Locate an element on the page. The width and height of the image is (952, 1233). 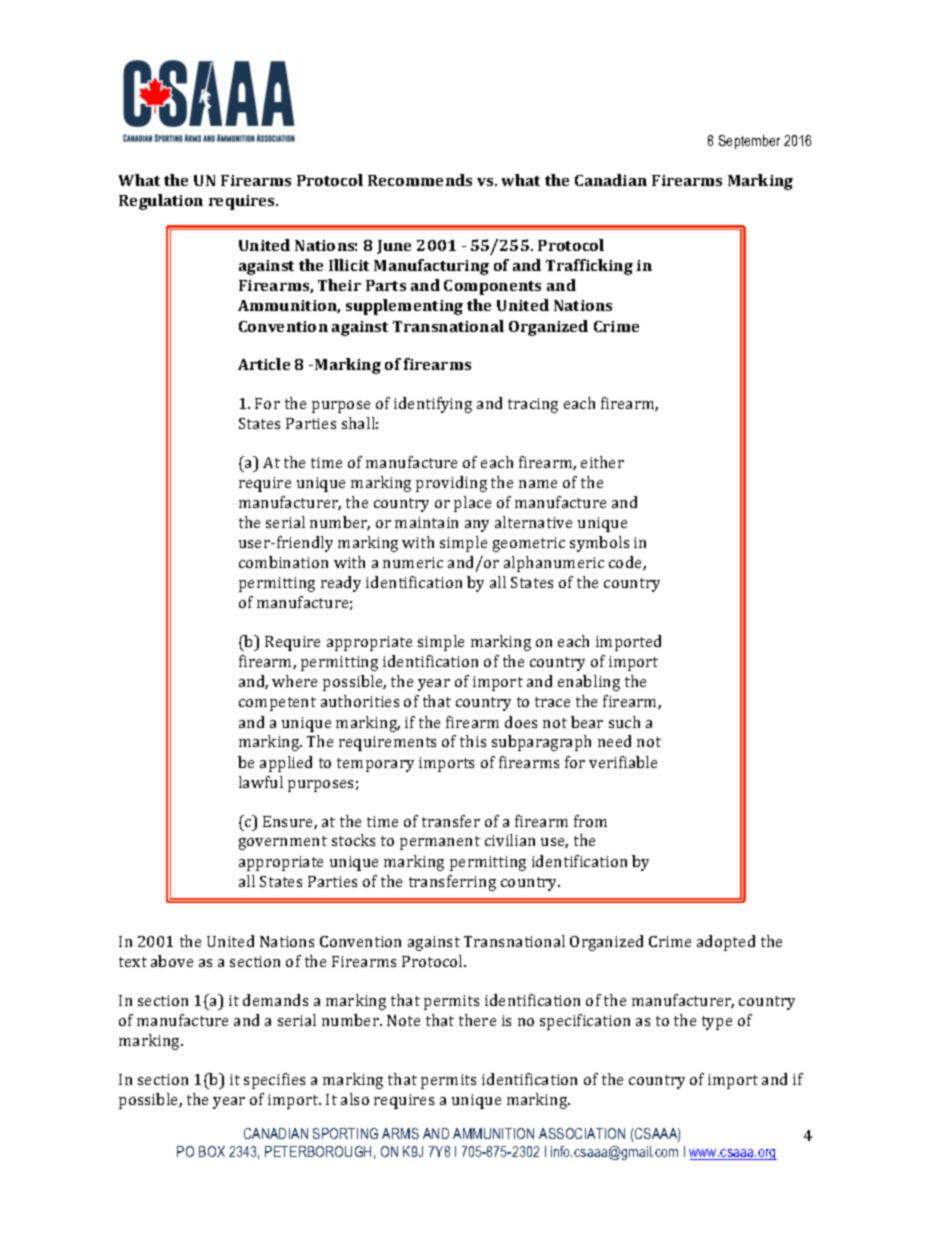
authorities is located at coordinates (360, 701).
